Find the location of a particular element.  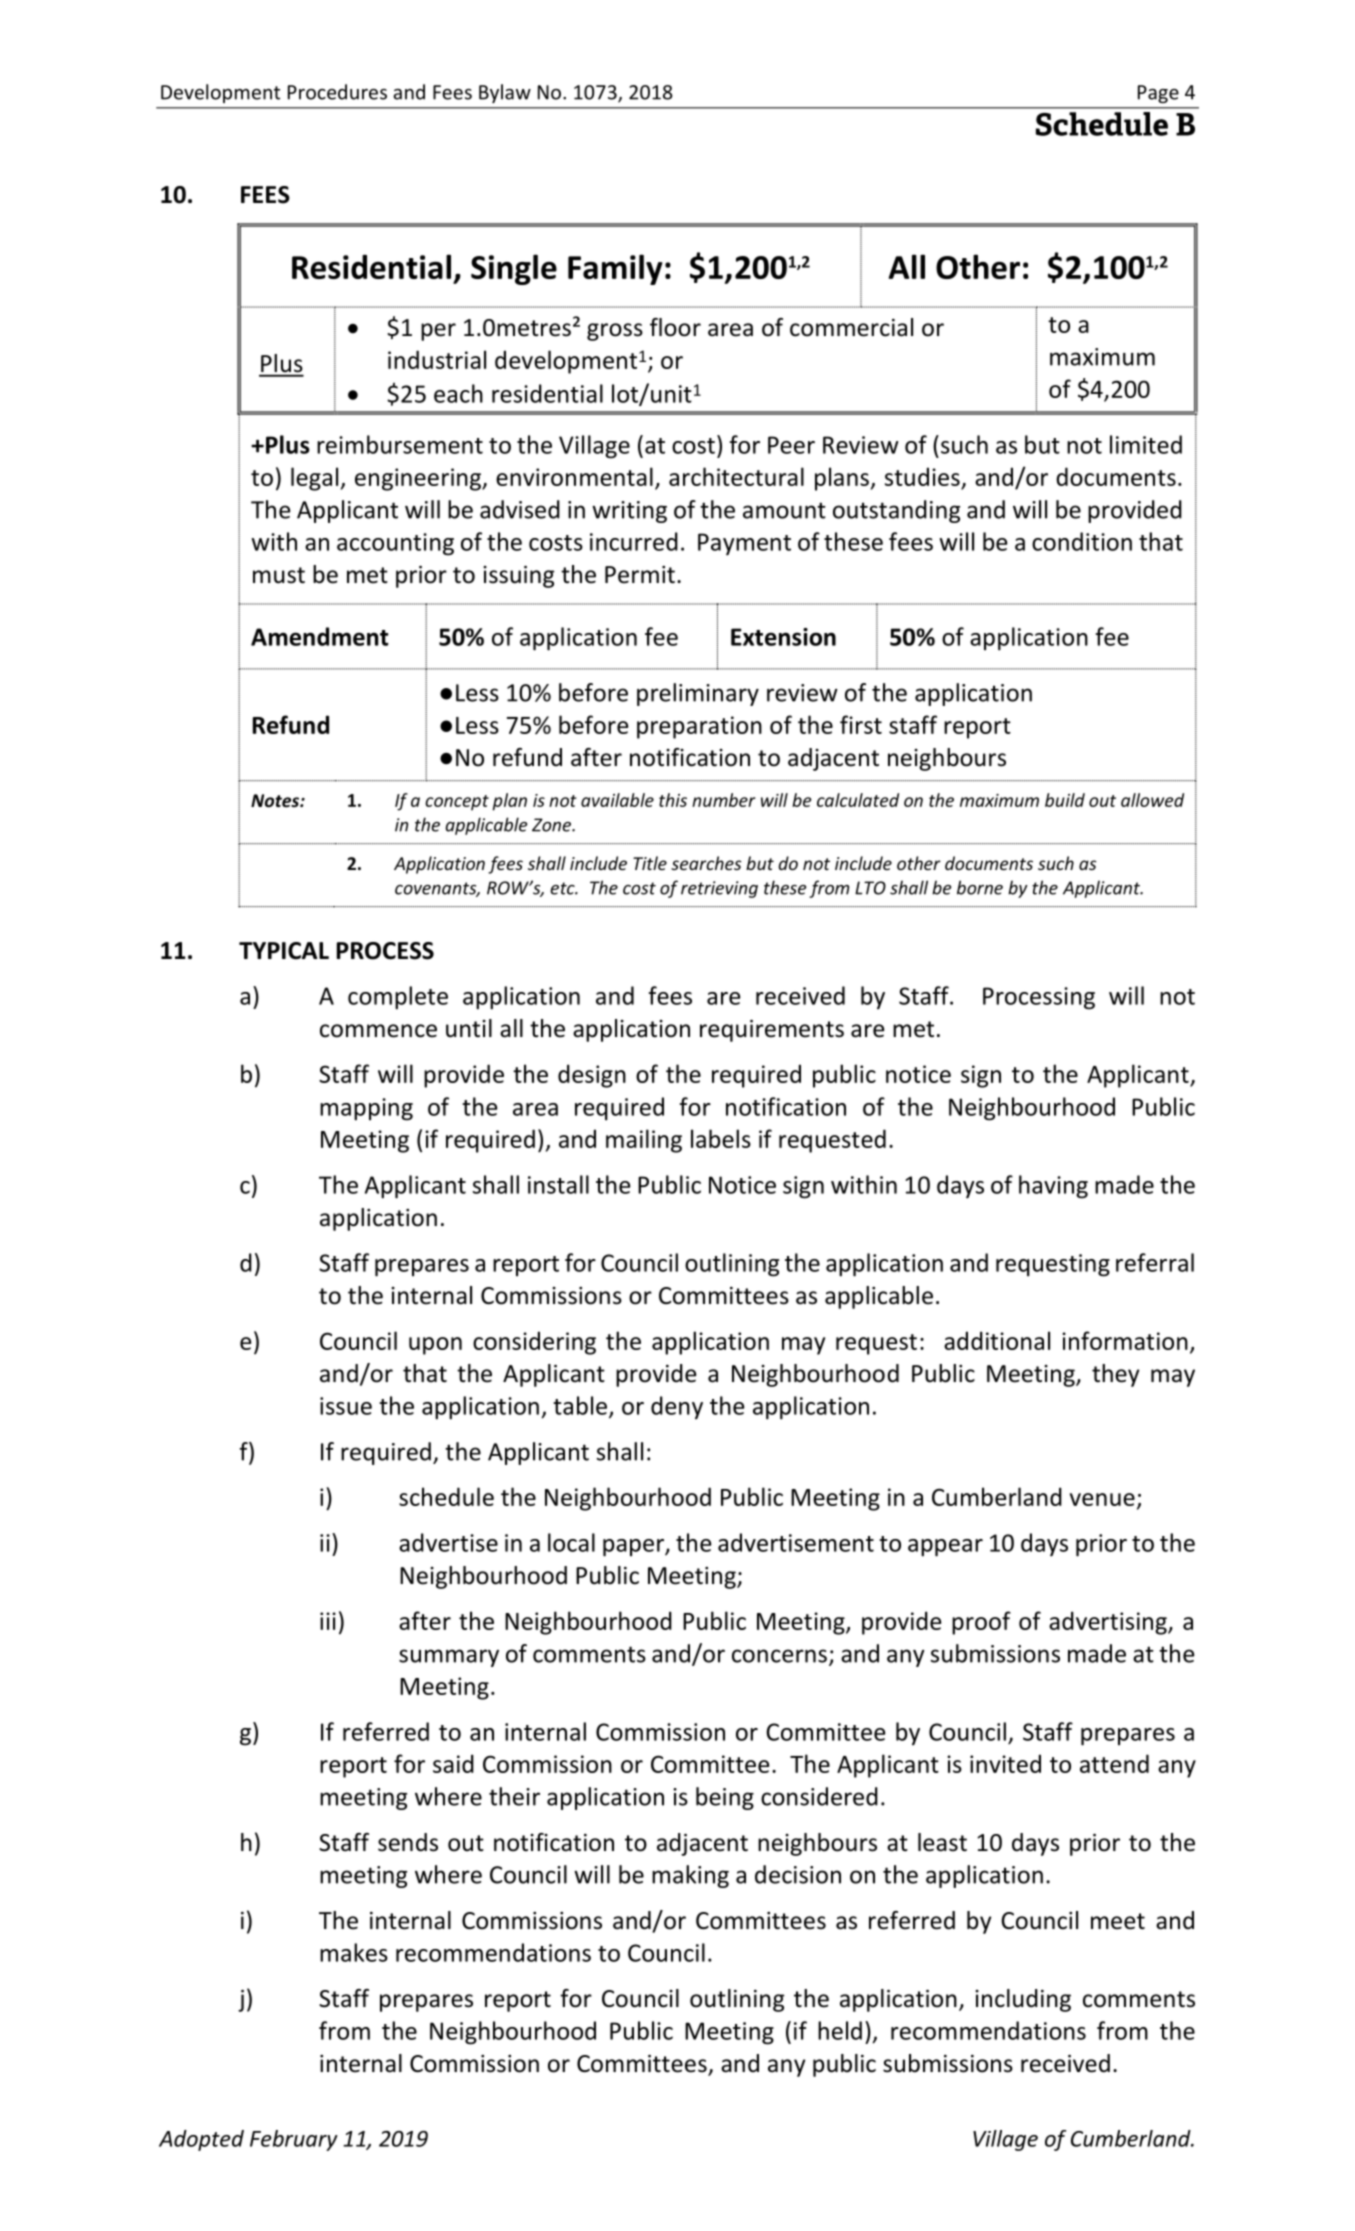

Procedures is located at coordinates (337, 92).
